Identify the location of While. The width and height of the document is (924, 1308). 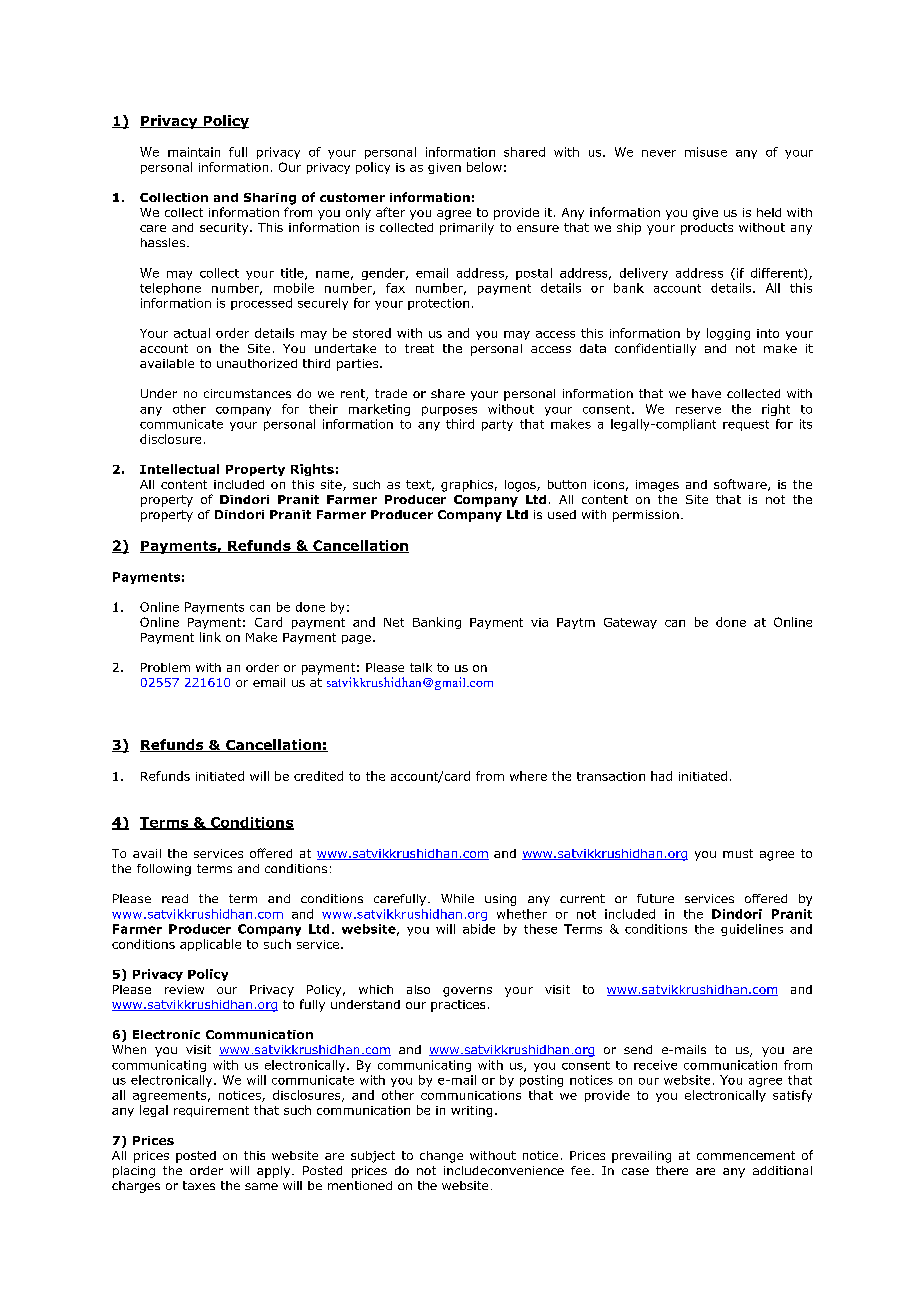
(457, 898).
